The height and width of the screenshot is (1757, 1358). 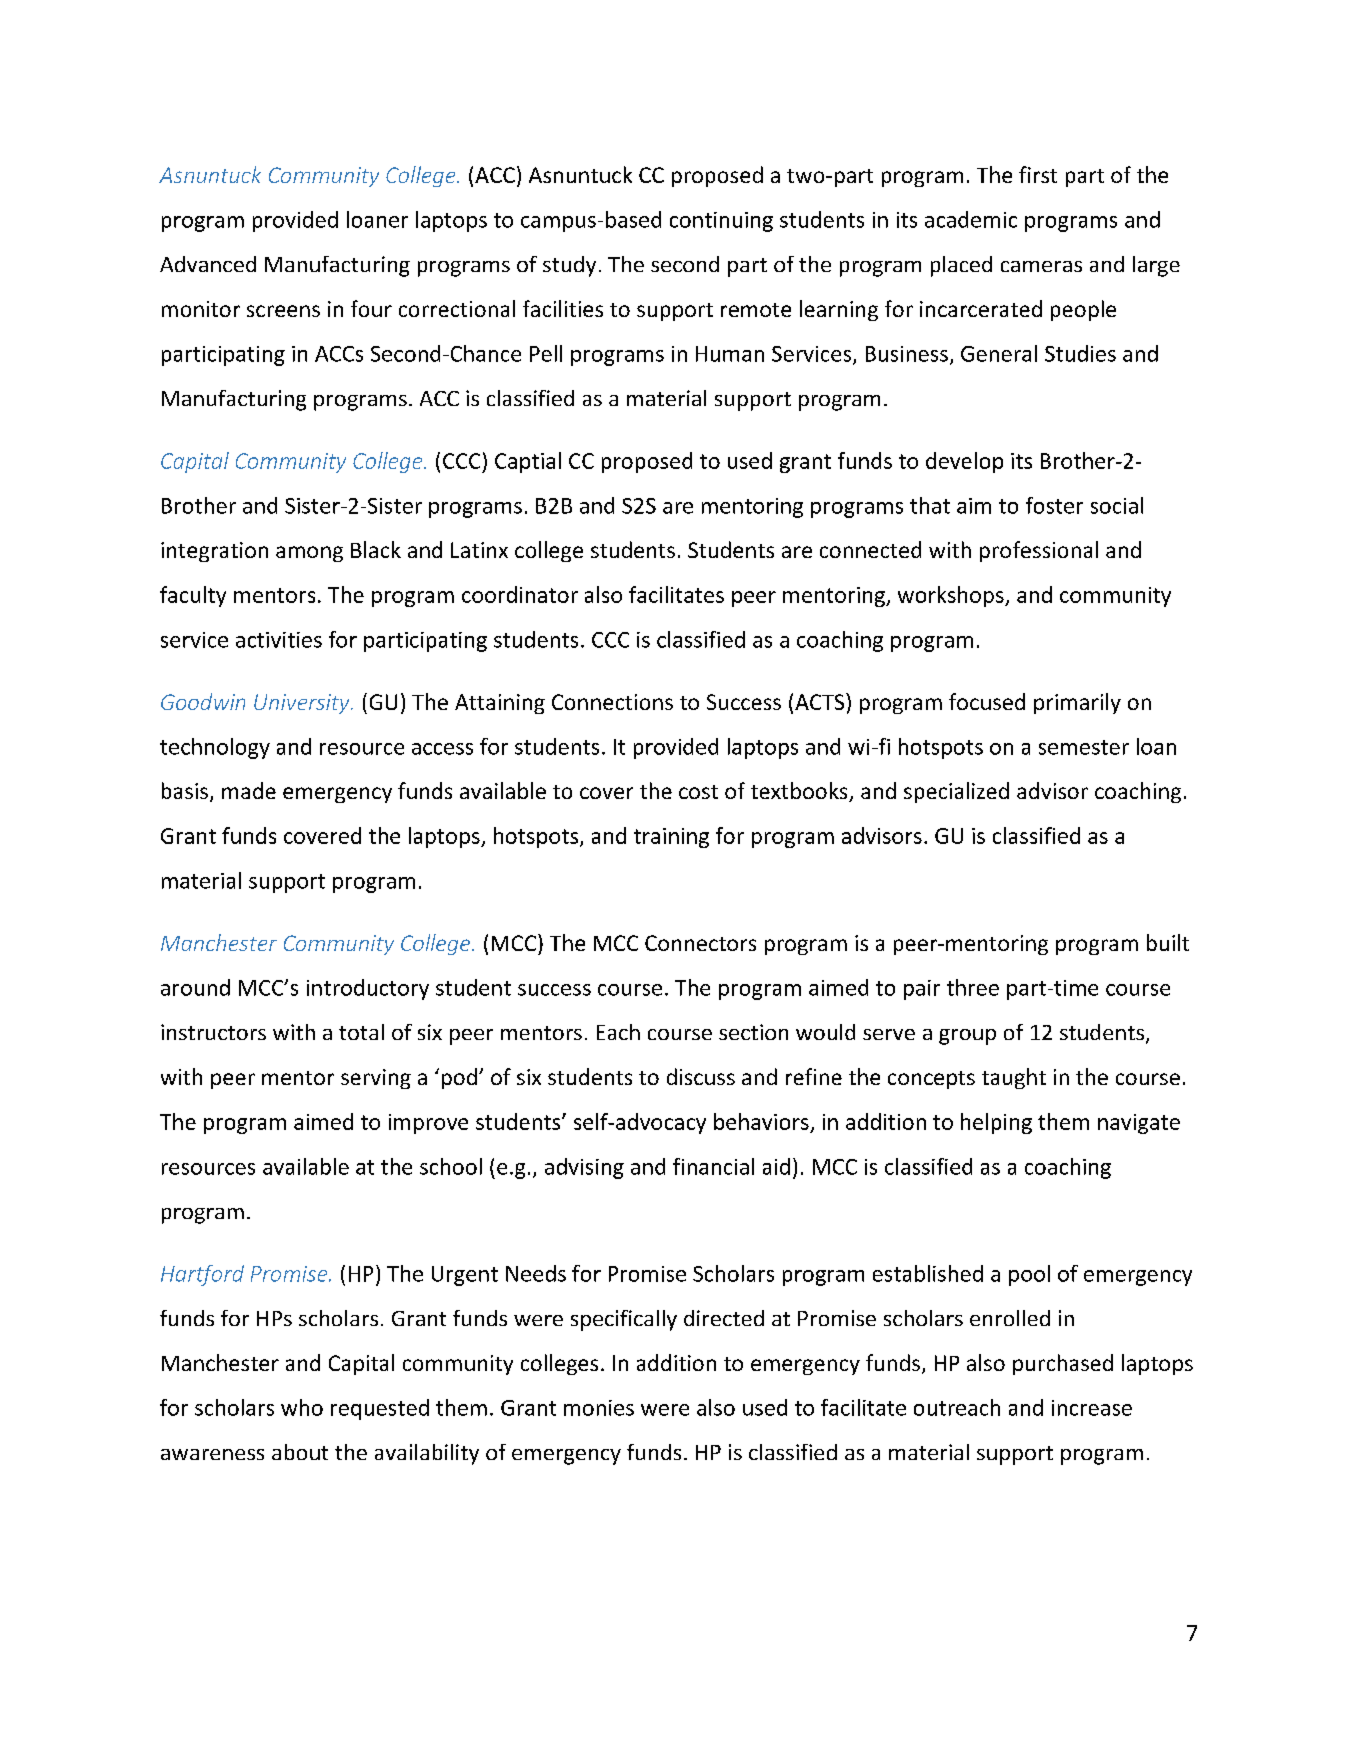 What do you see at coordinates (249, 790) in the screenshot?
I see `made` at bounding box center [249, 790].
